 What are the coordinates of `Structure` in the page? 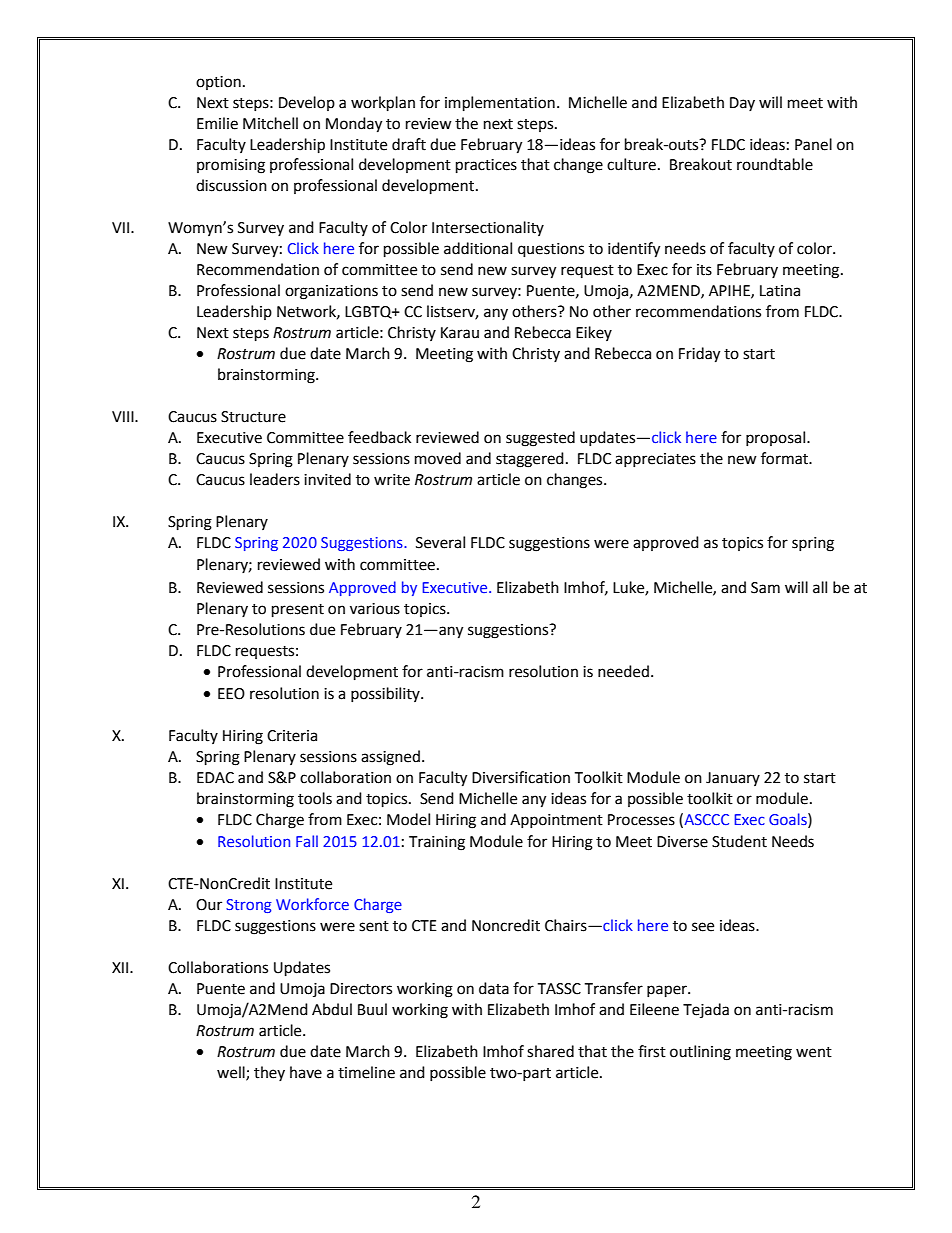 It's located at (253, 417).
